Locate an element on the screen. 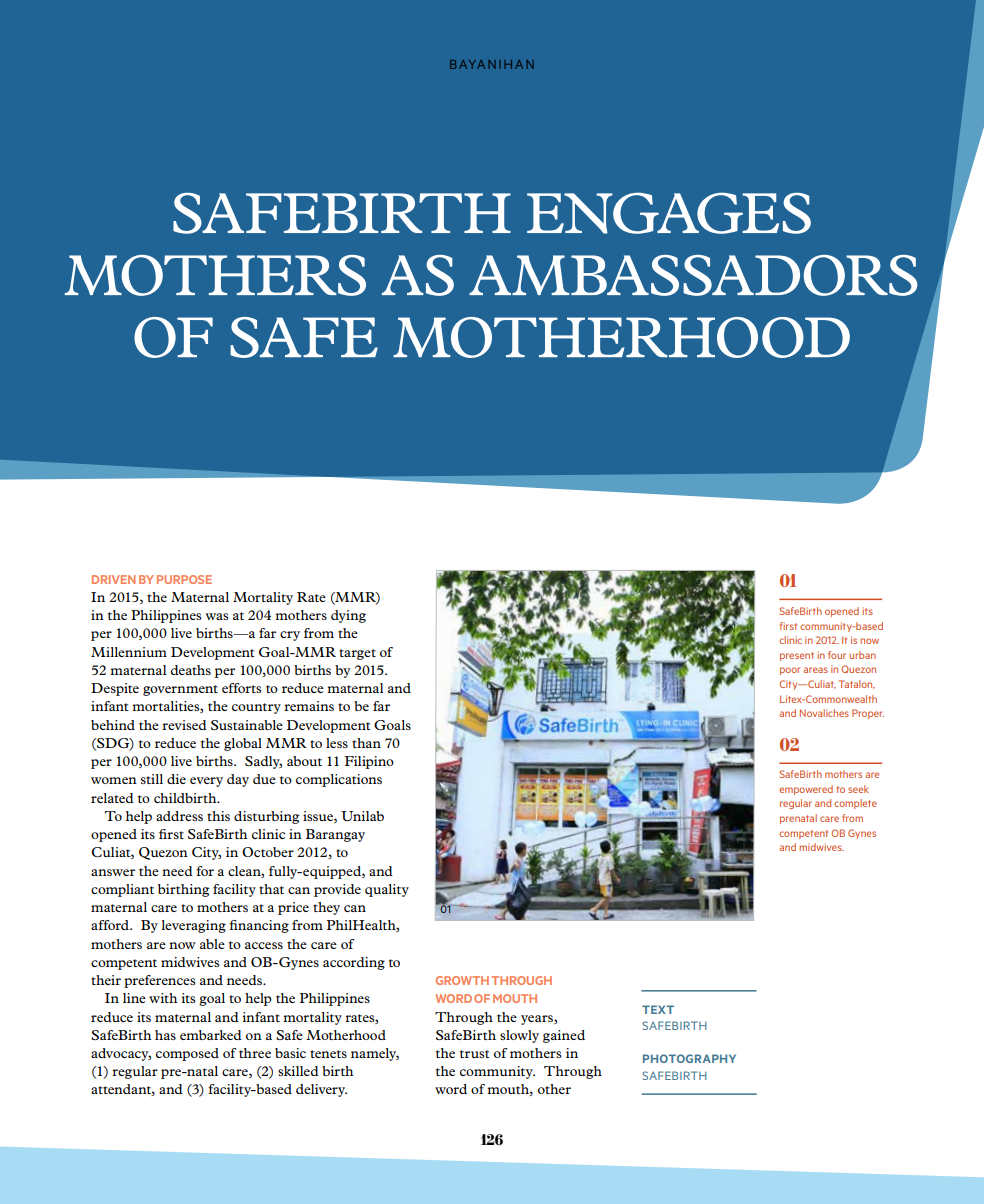 This screenshot has height=1204, width=984. photography is located at coordinates (689, 1058).
